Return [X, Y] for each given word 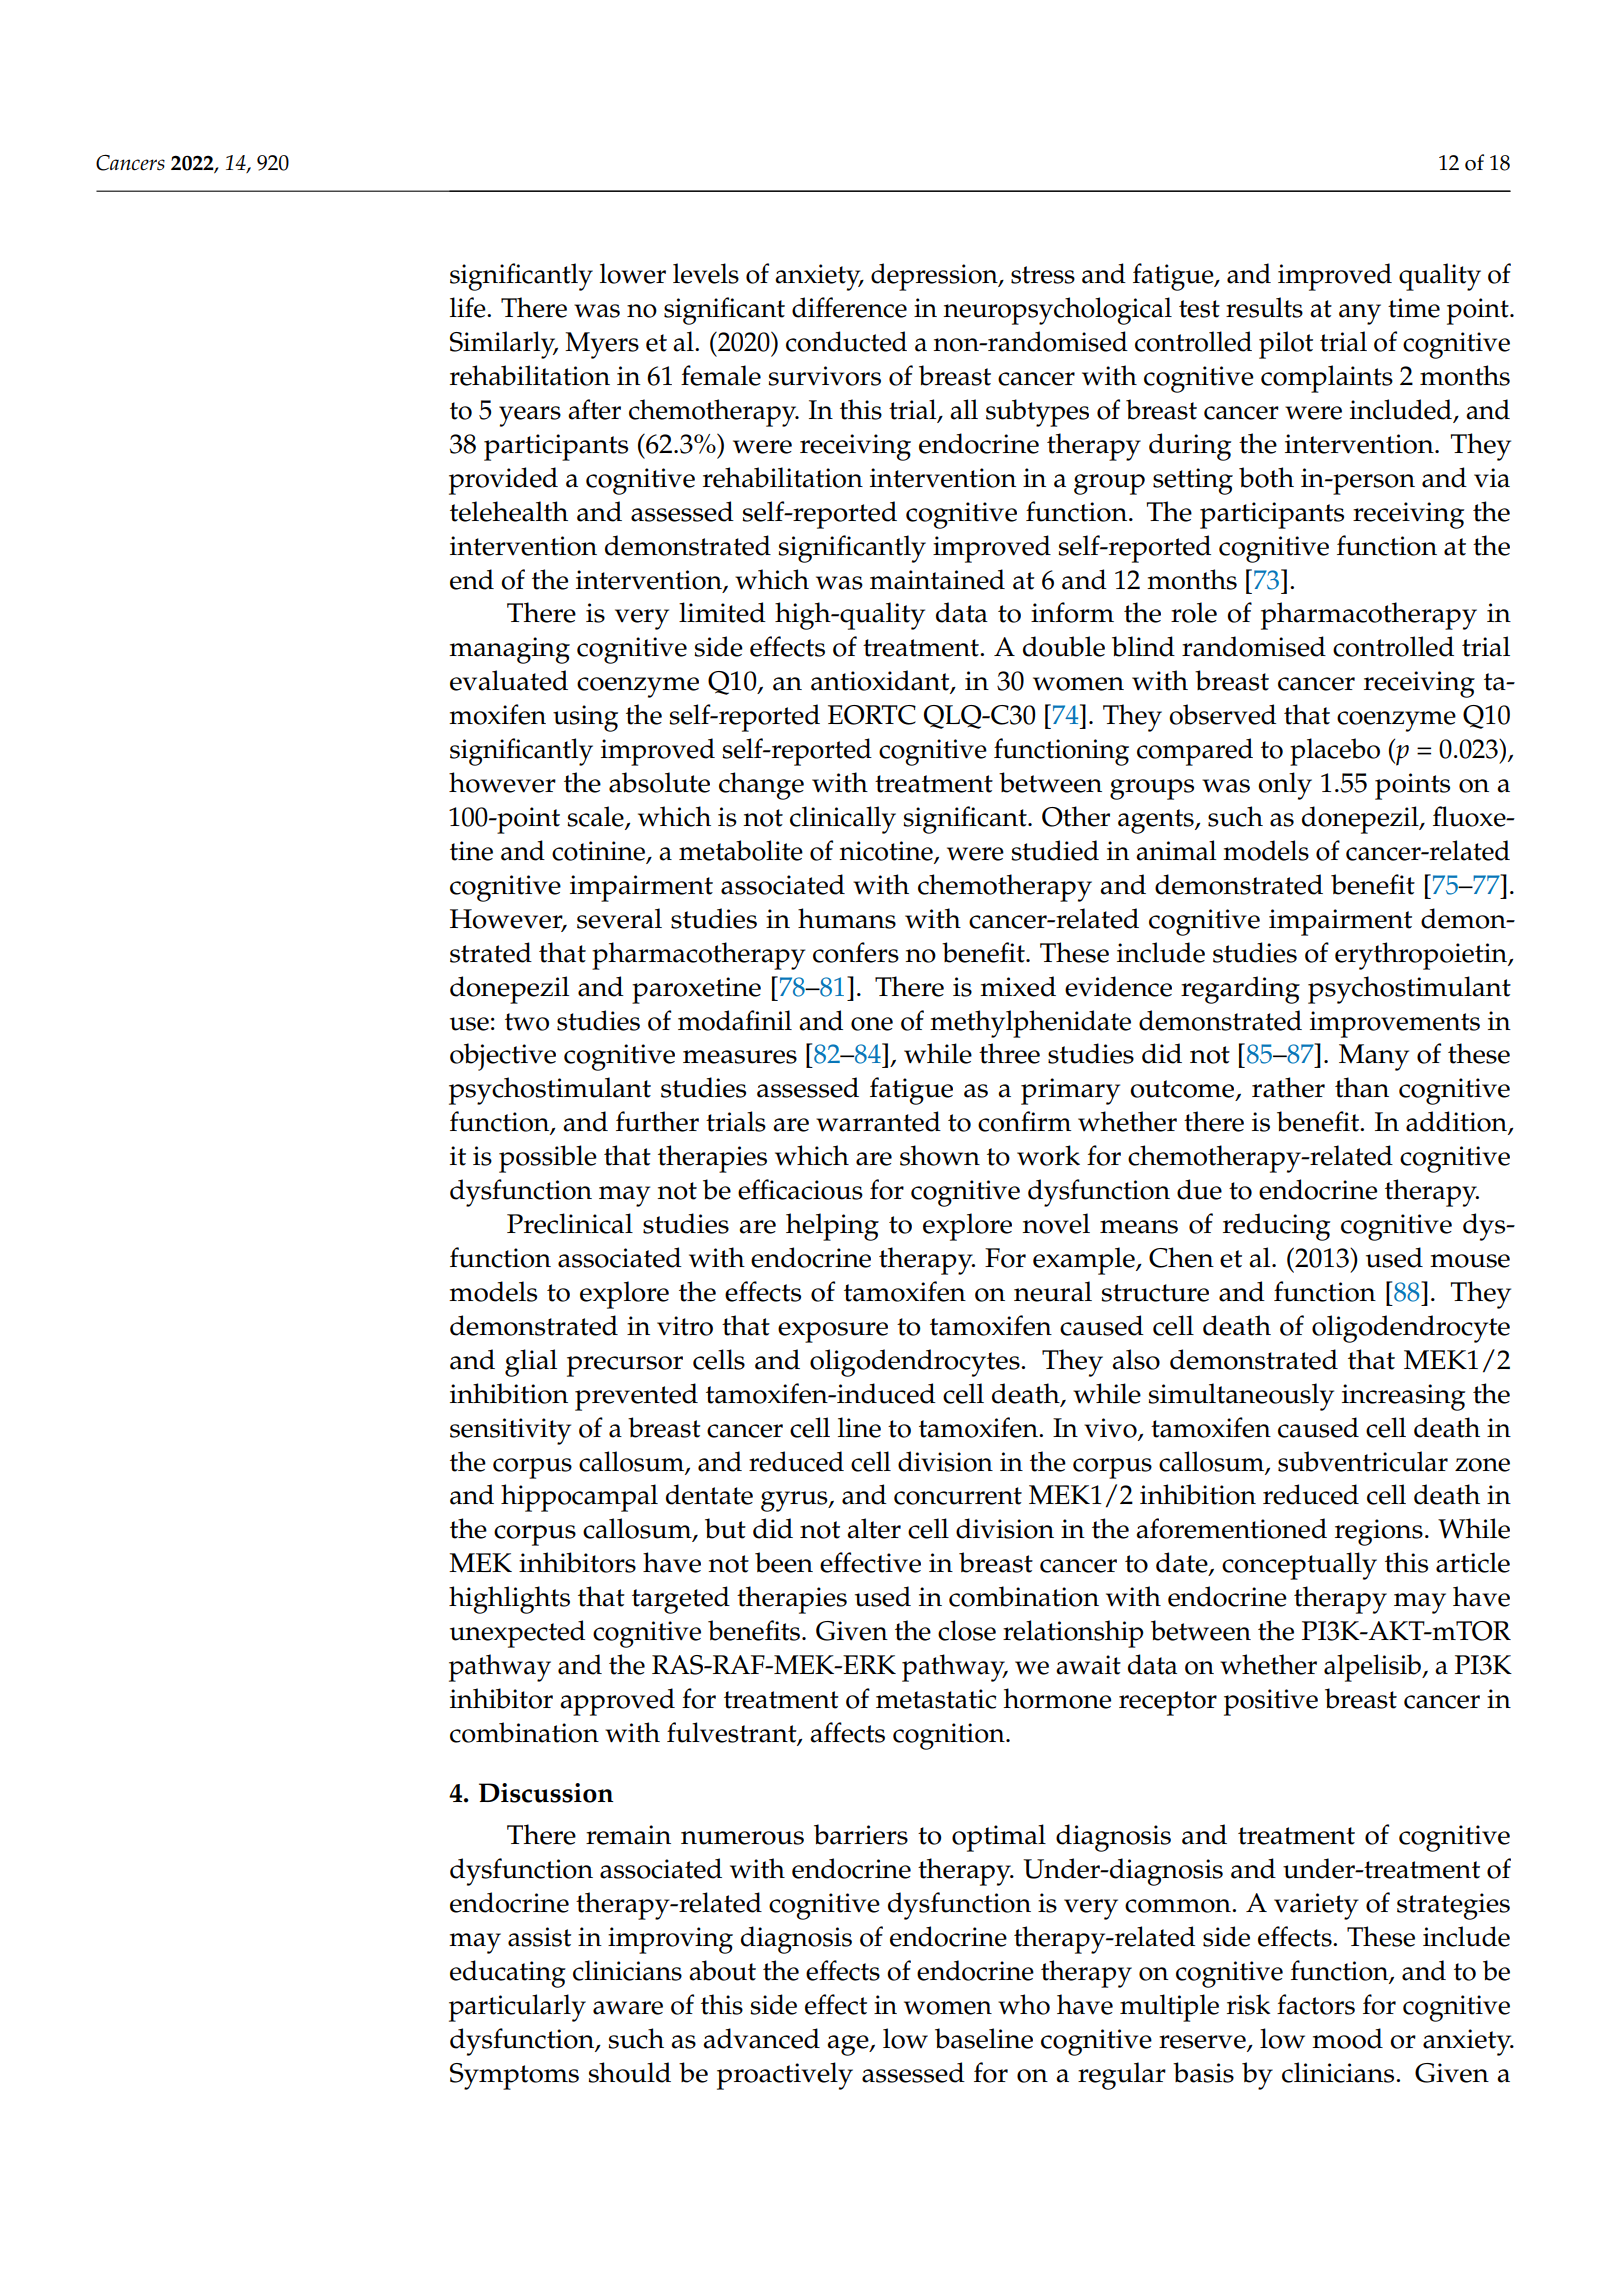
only [1285, 786]
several [619, 918]
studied [1055, 850]
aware [628, 2008]
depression [935, 277]
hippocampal [579, 1498]
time [1414, 308]
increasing [1403, 1397]
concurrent [958, 1496]
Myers [602, 345]
